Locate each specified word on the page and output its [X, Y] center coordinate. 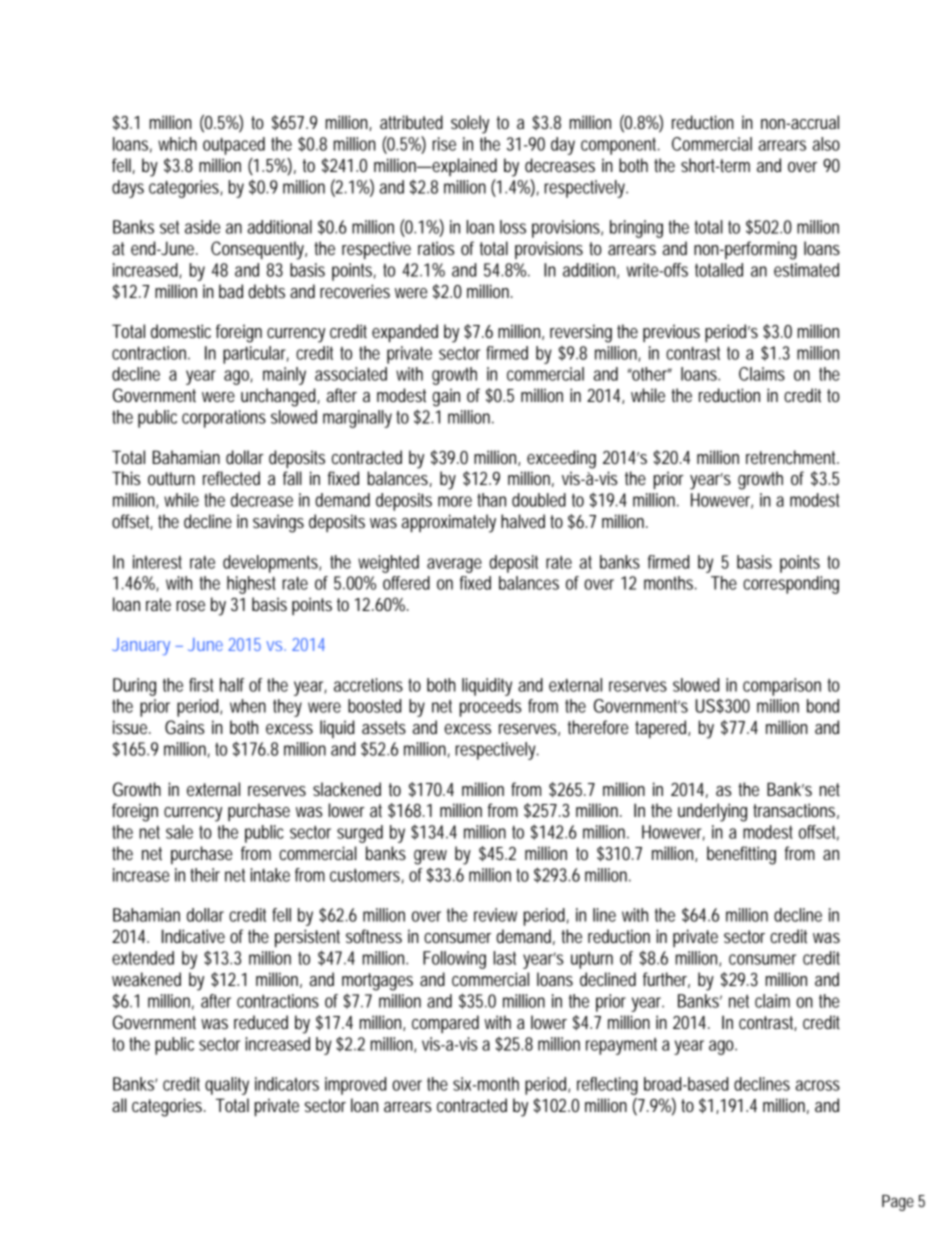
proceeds [490, 708]
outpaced [234, 146]
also [826, 144]
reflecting [607, 1086]
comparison [782, 687]
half [232, 685]
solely [470, 124]
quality [227, 1086]
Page [898, 1203]
